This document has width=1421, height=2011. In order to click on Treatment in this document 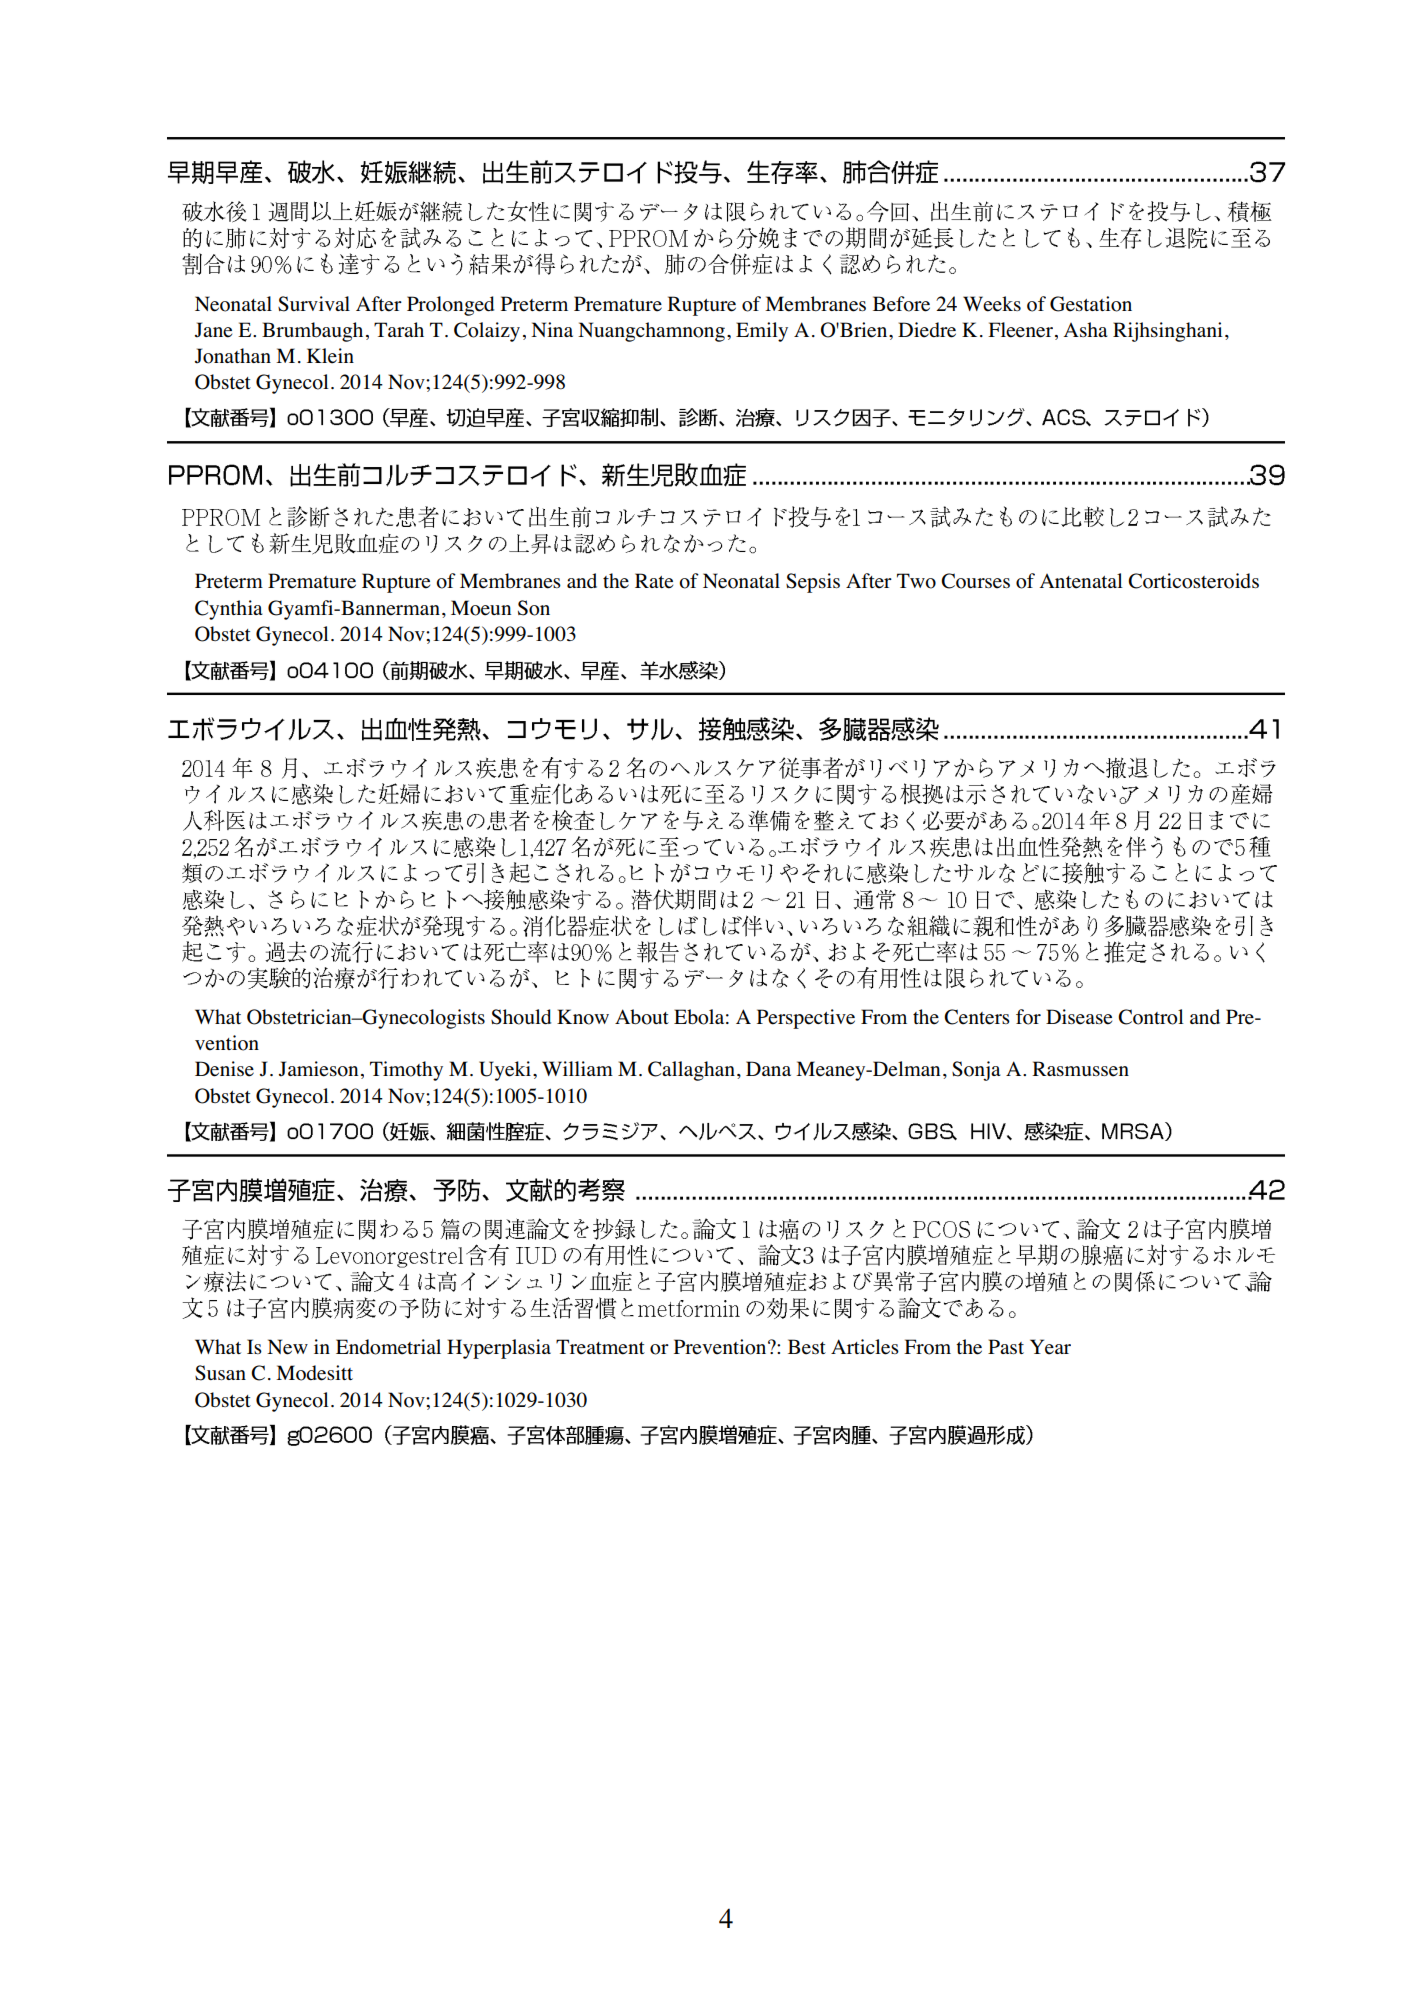, I will do `click(600, 1347)`.
